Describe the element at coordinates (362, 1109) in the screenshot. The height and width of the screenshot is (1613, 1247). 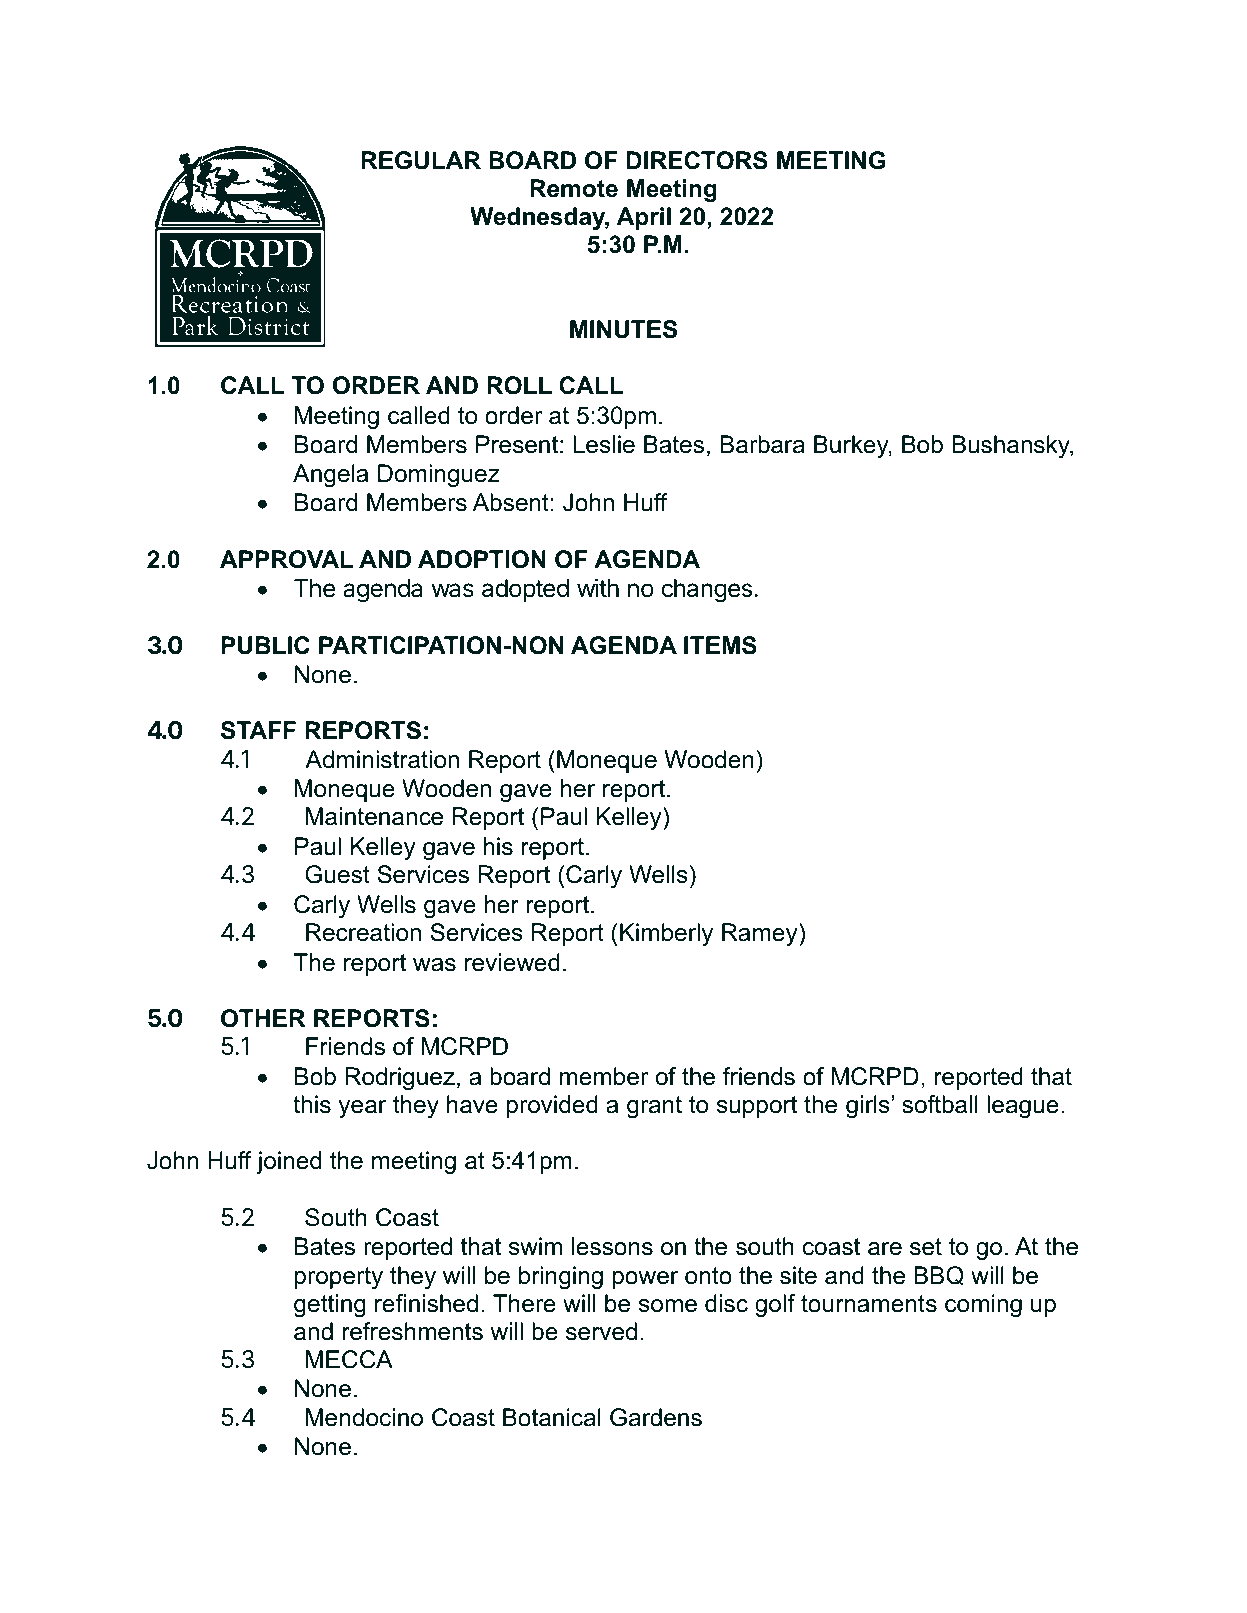
I see `year` at that location.
